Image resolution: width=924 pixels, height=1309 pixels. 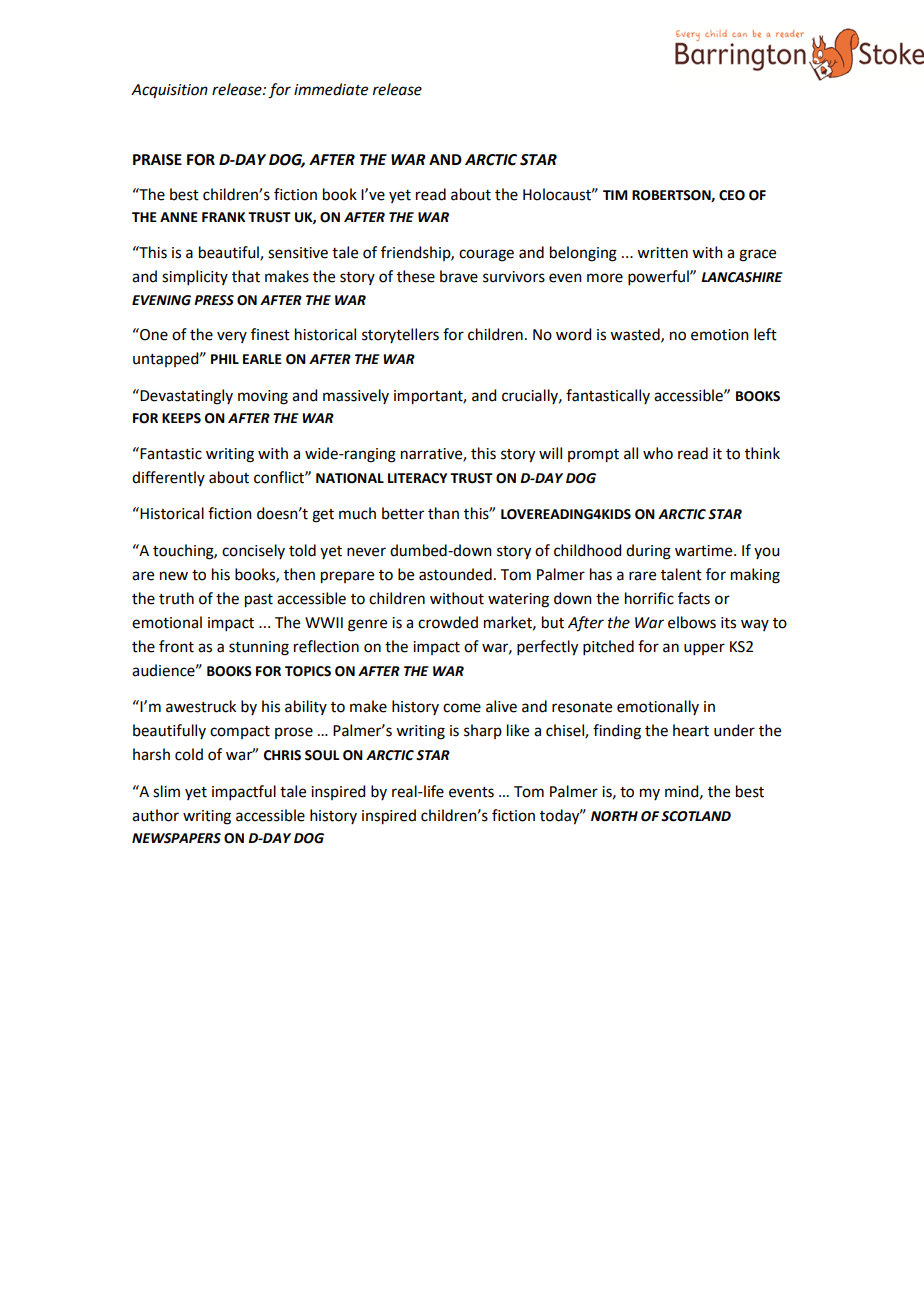 What do you see at coordinates (732, 195) in the screenshot?
I see `CEO` at bounding box center [732, 195].
